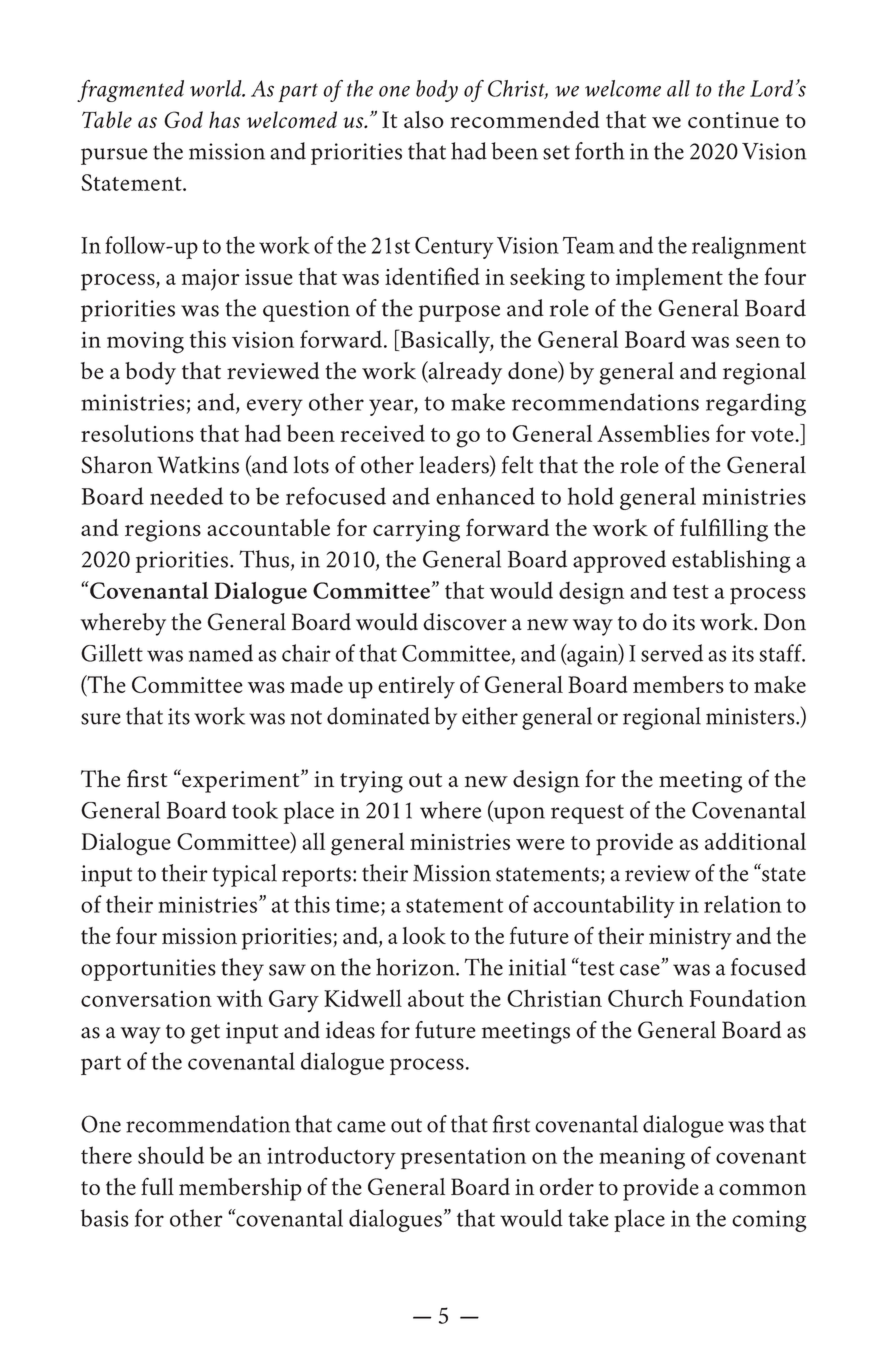 This screenshot has height=1372, width=887. What do you see at coordinates (459, 313) in the screenshot?
I see `purpose` at bounding box center [459, 313].
